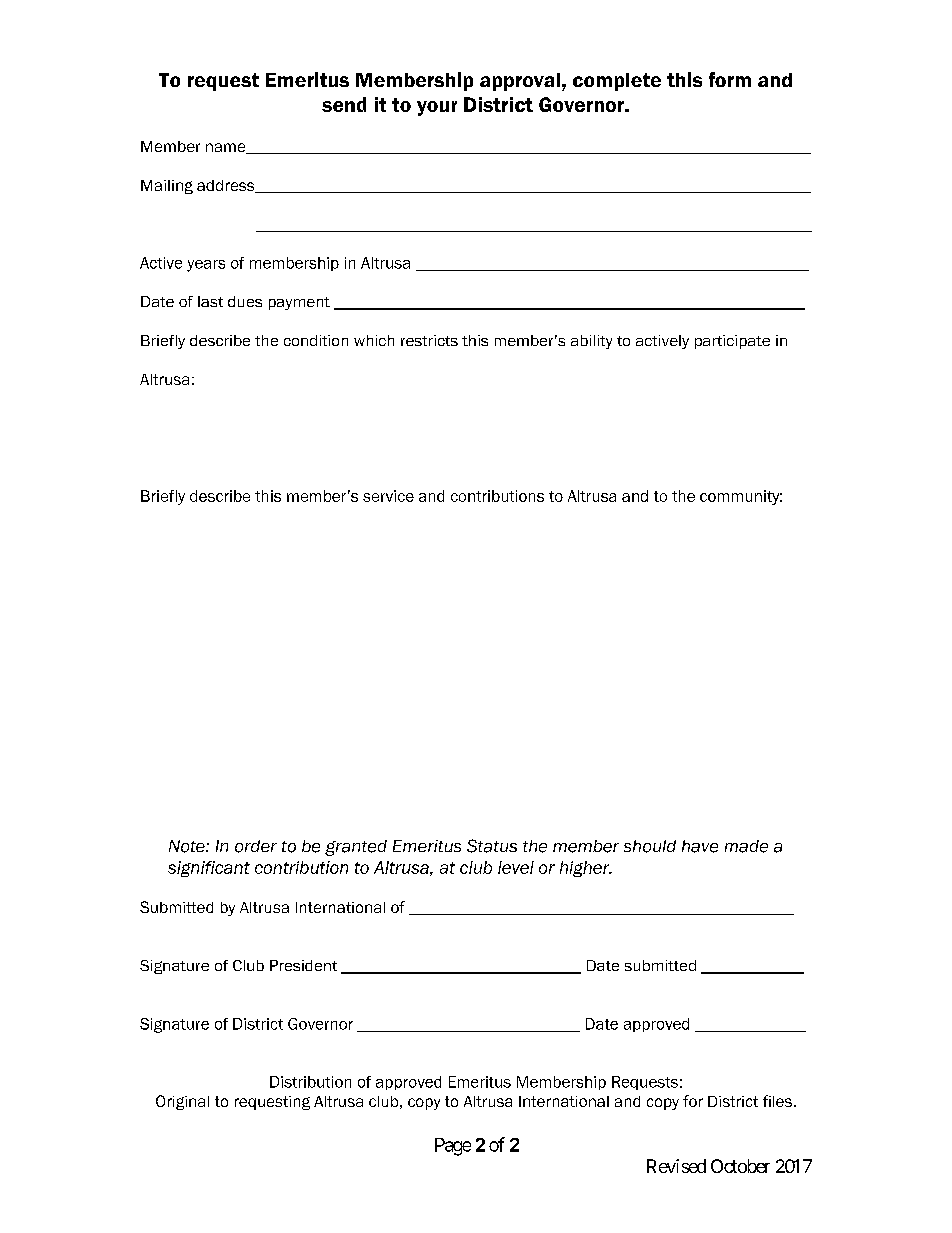 This screenshot has height=1233, width=952. Describe the element at coordinates (437, 108) in the screenshot. I see `your` at that location.
